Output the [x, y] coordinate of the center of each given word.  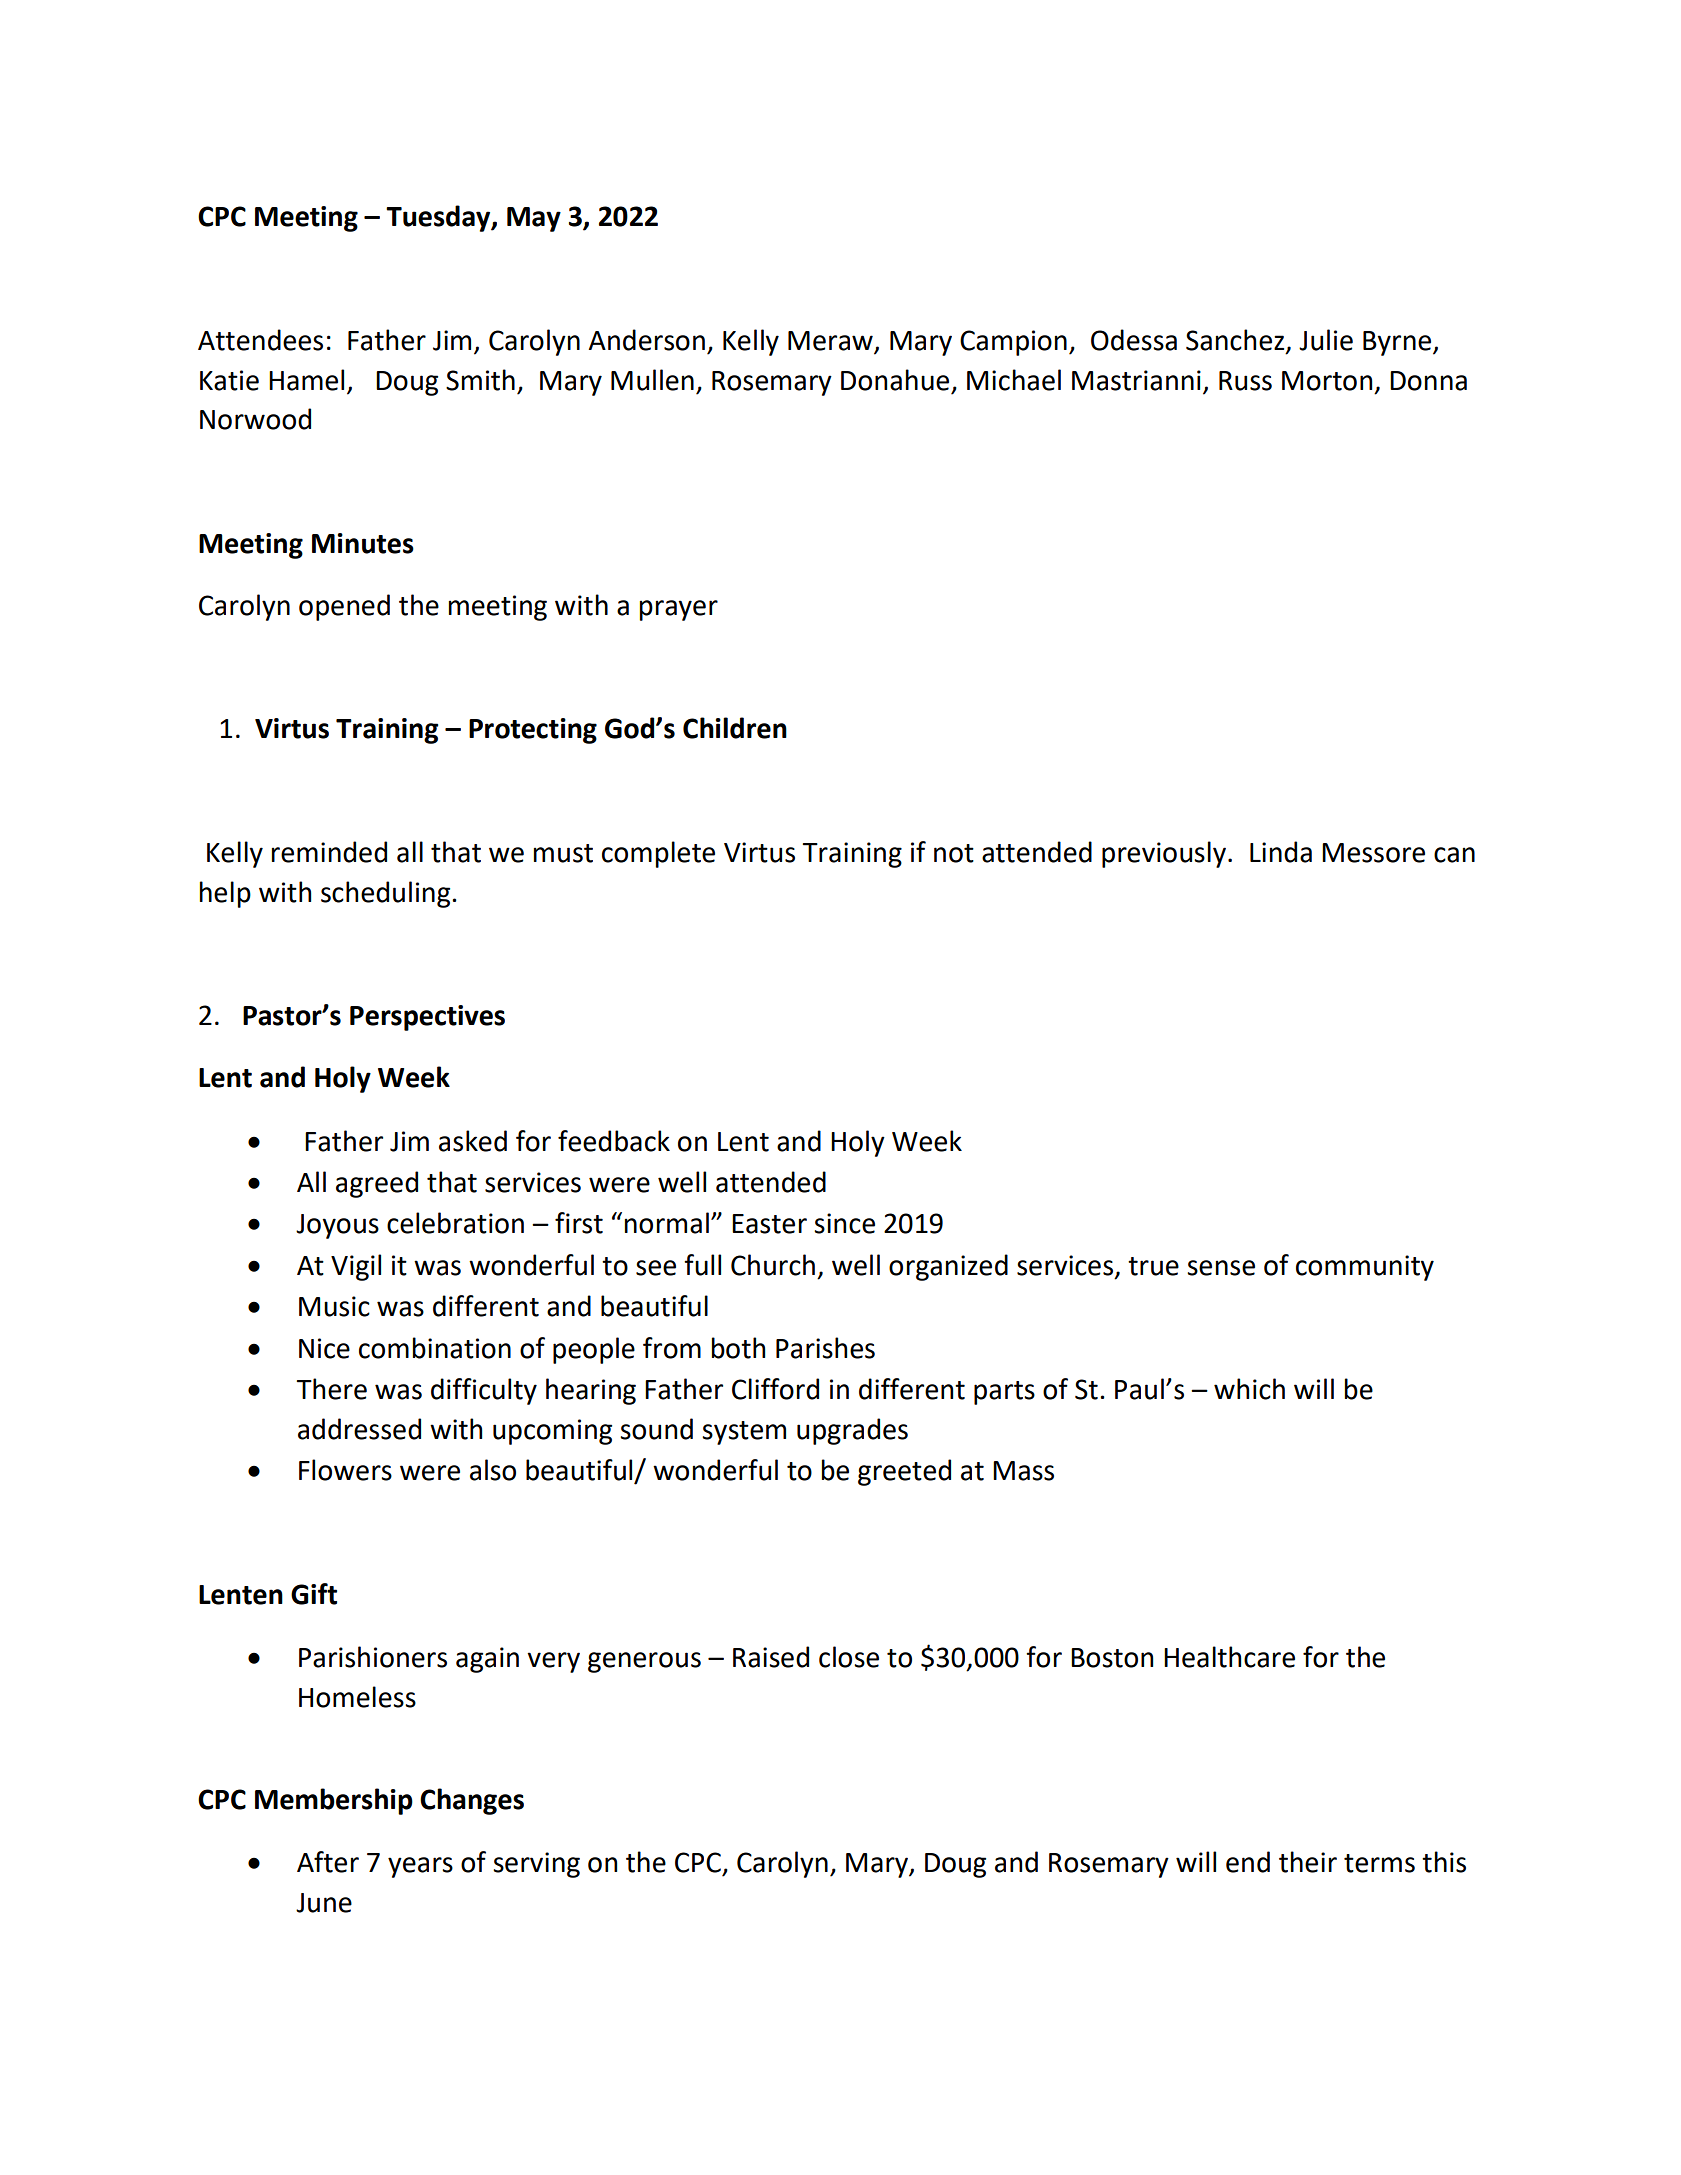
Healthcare [1229, 1657]
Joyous [337, 1226]
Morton [1327, 381]
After [328, 1862]
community [1365, 1268]
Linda [1281, 852]
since [844, 1223]
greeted [904, 1472]
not [954, 853]
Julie [1326, 340]
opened [344, 607]
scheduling [387, 894]
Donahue [895, 380]
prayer [679, 610]
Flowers [345, 1470]
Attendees [260, 340]
